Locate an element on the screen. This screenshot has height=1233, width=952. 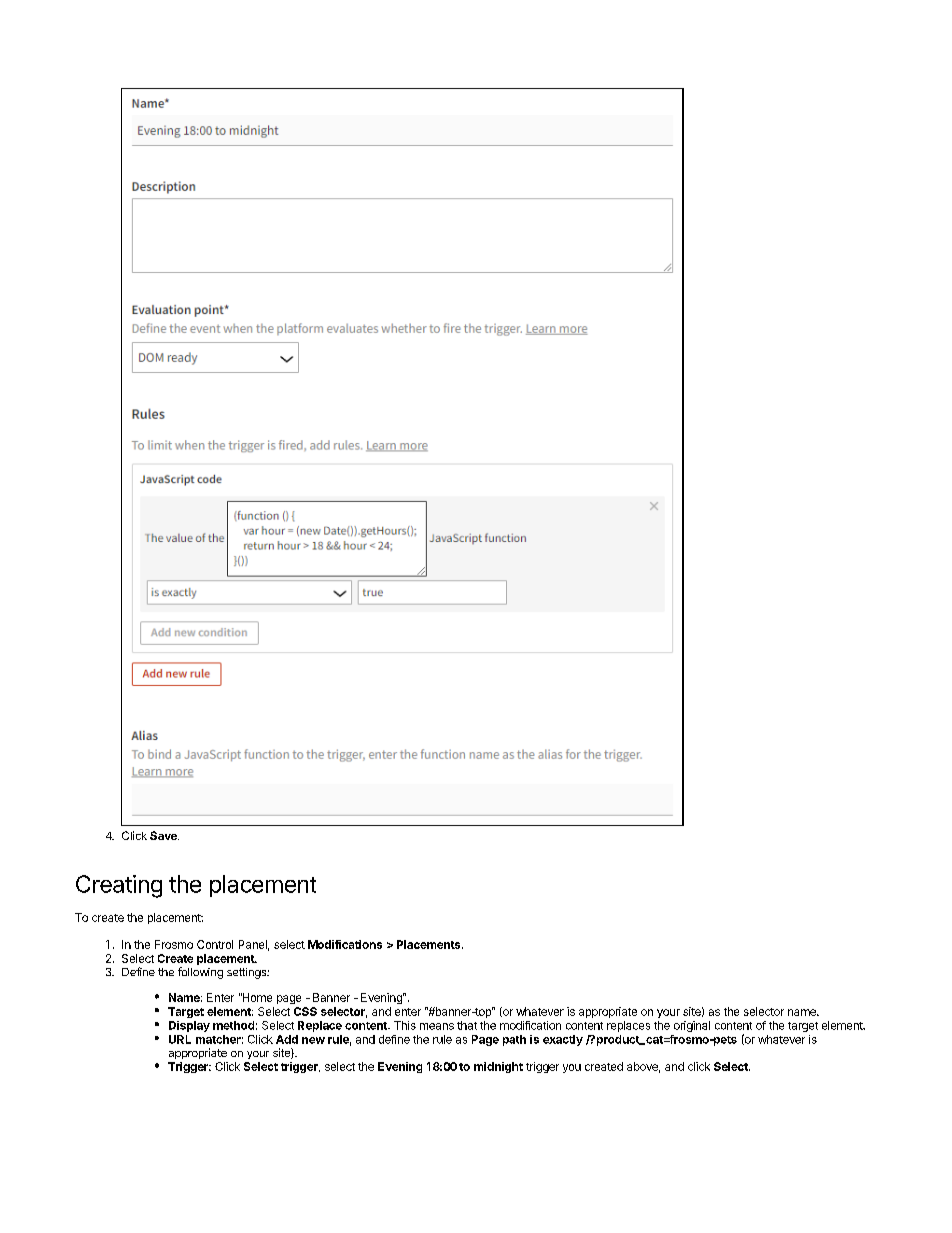
midnight is located at coordinates (498, 1067).
